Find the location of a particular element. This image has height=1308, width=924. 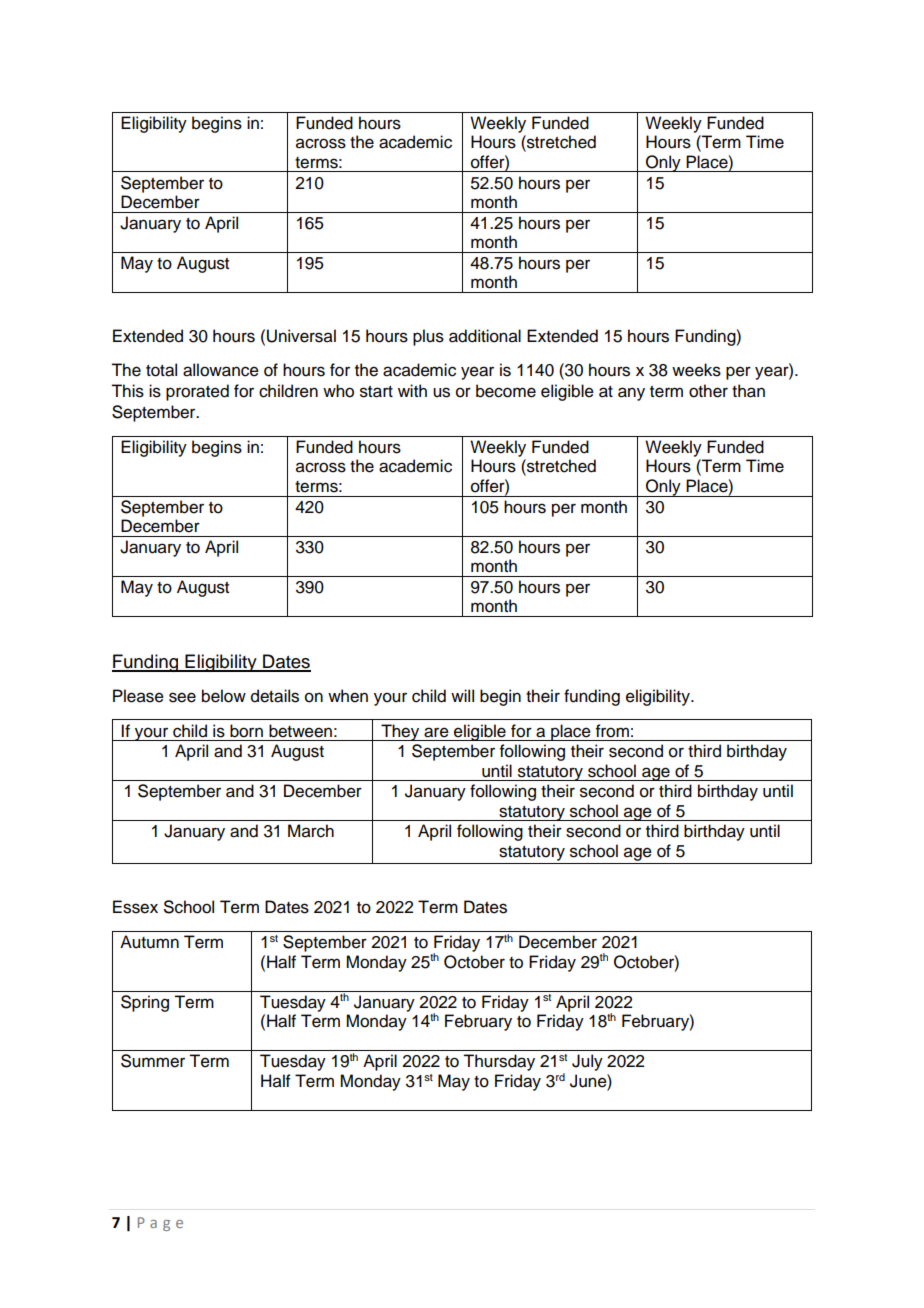

allowance is located at coordinates (221, 370).
